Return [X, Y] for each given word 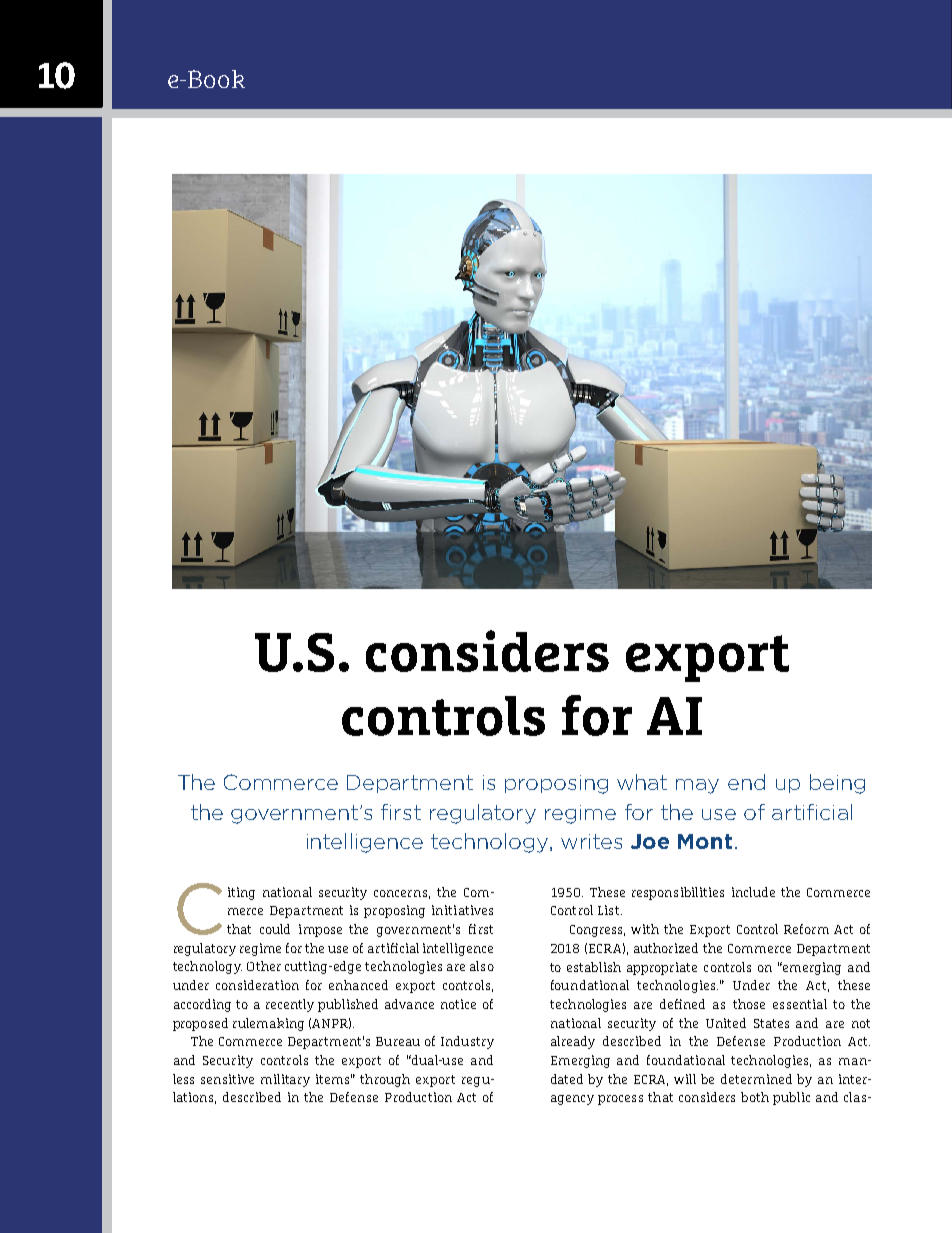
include [753, 892]
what [642, 782]
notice [458, 1004]
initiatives [462, 910]
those [749, 1004]
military [285, 1080]
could [275, 929]
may [697, 786]
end [746, 782]
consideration [257, 985]
